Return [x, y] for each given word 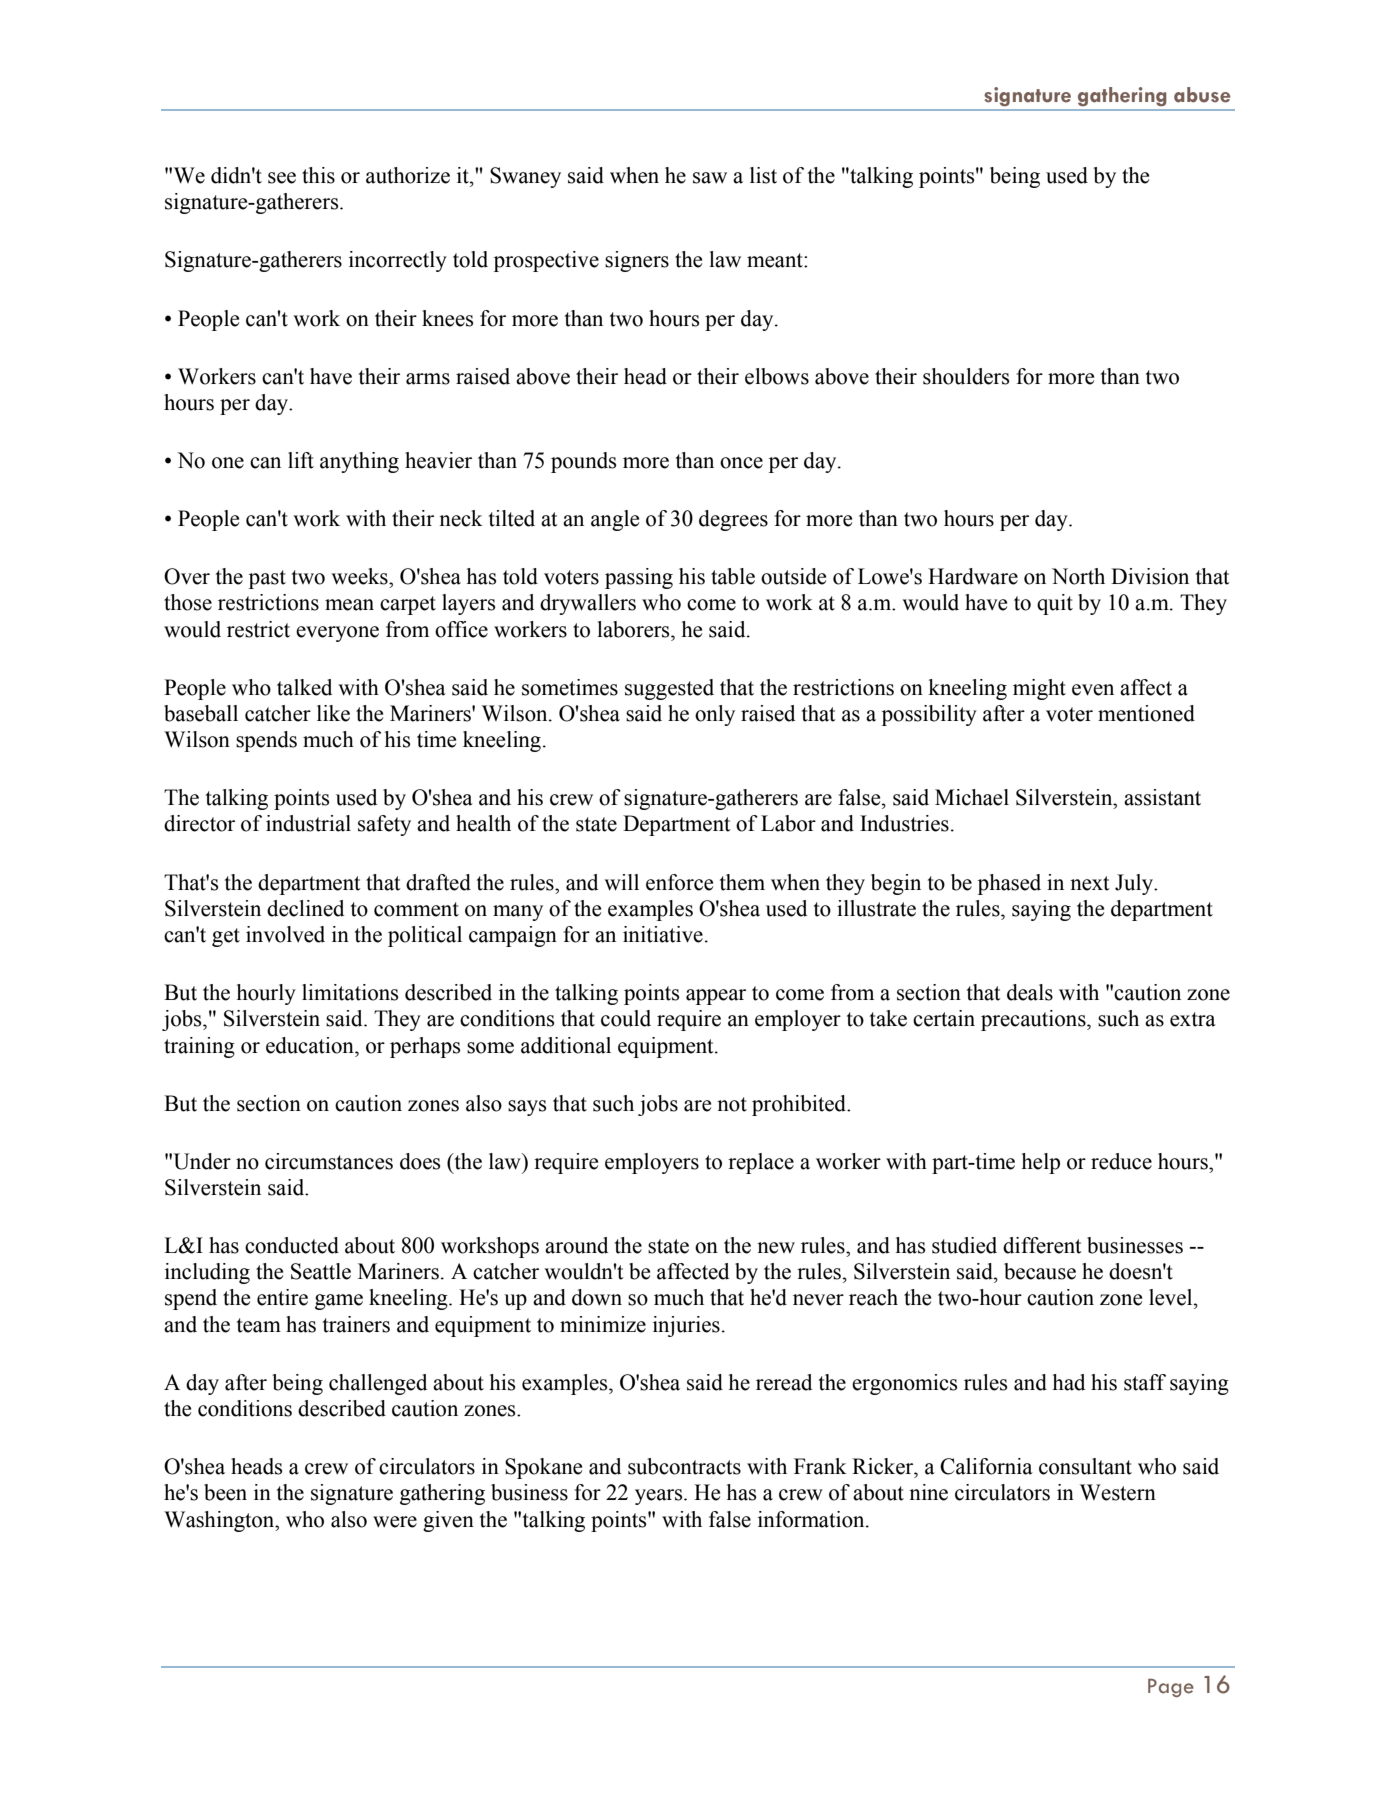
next [1090, 883]
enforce [679, 882]
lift [301, 460]
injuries [686, 1326]
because [1040, 1271]
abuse [1202, 95]
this [318, 175]
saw [710, 178]
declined [305, 908]
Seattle [321, 1271]
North [1078, 576]
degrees [733, 520]
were [395, 1522]
